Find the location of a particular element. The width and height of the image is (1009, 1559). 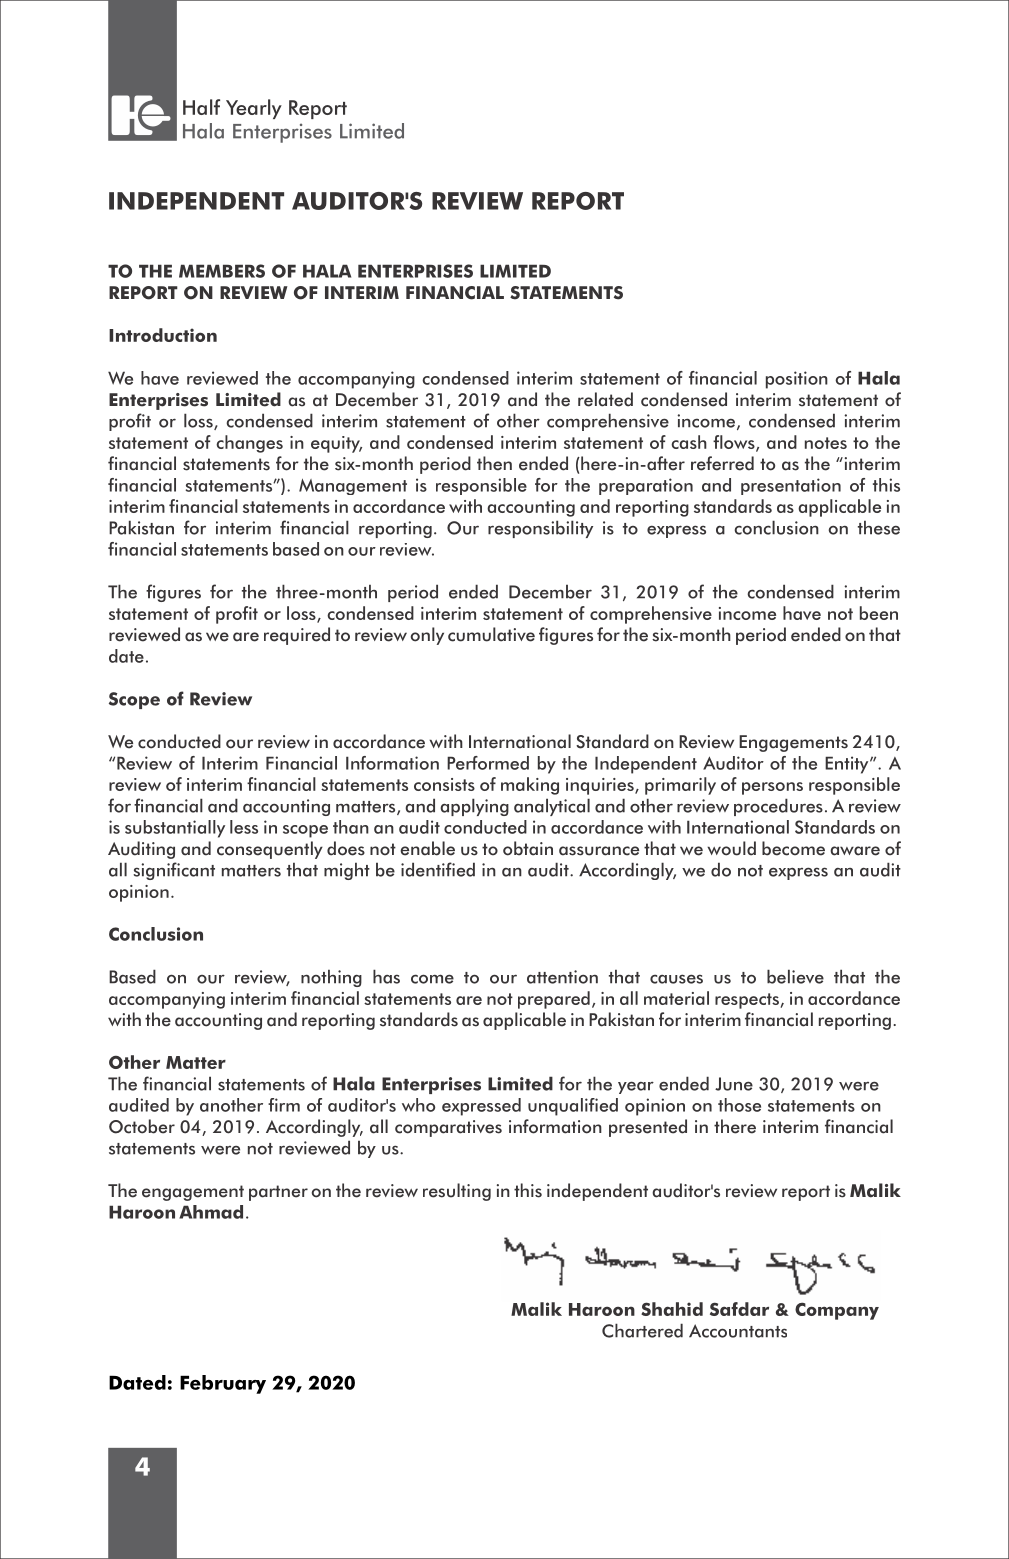

persons is located at coordinates (772, 788).
